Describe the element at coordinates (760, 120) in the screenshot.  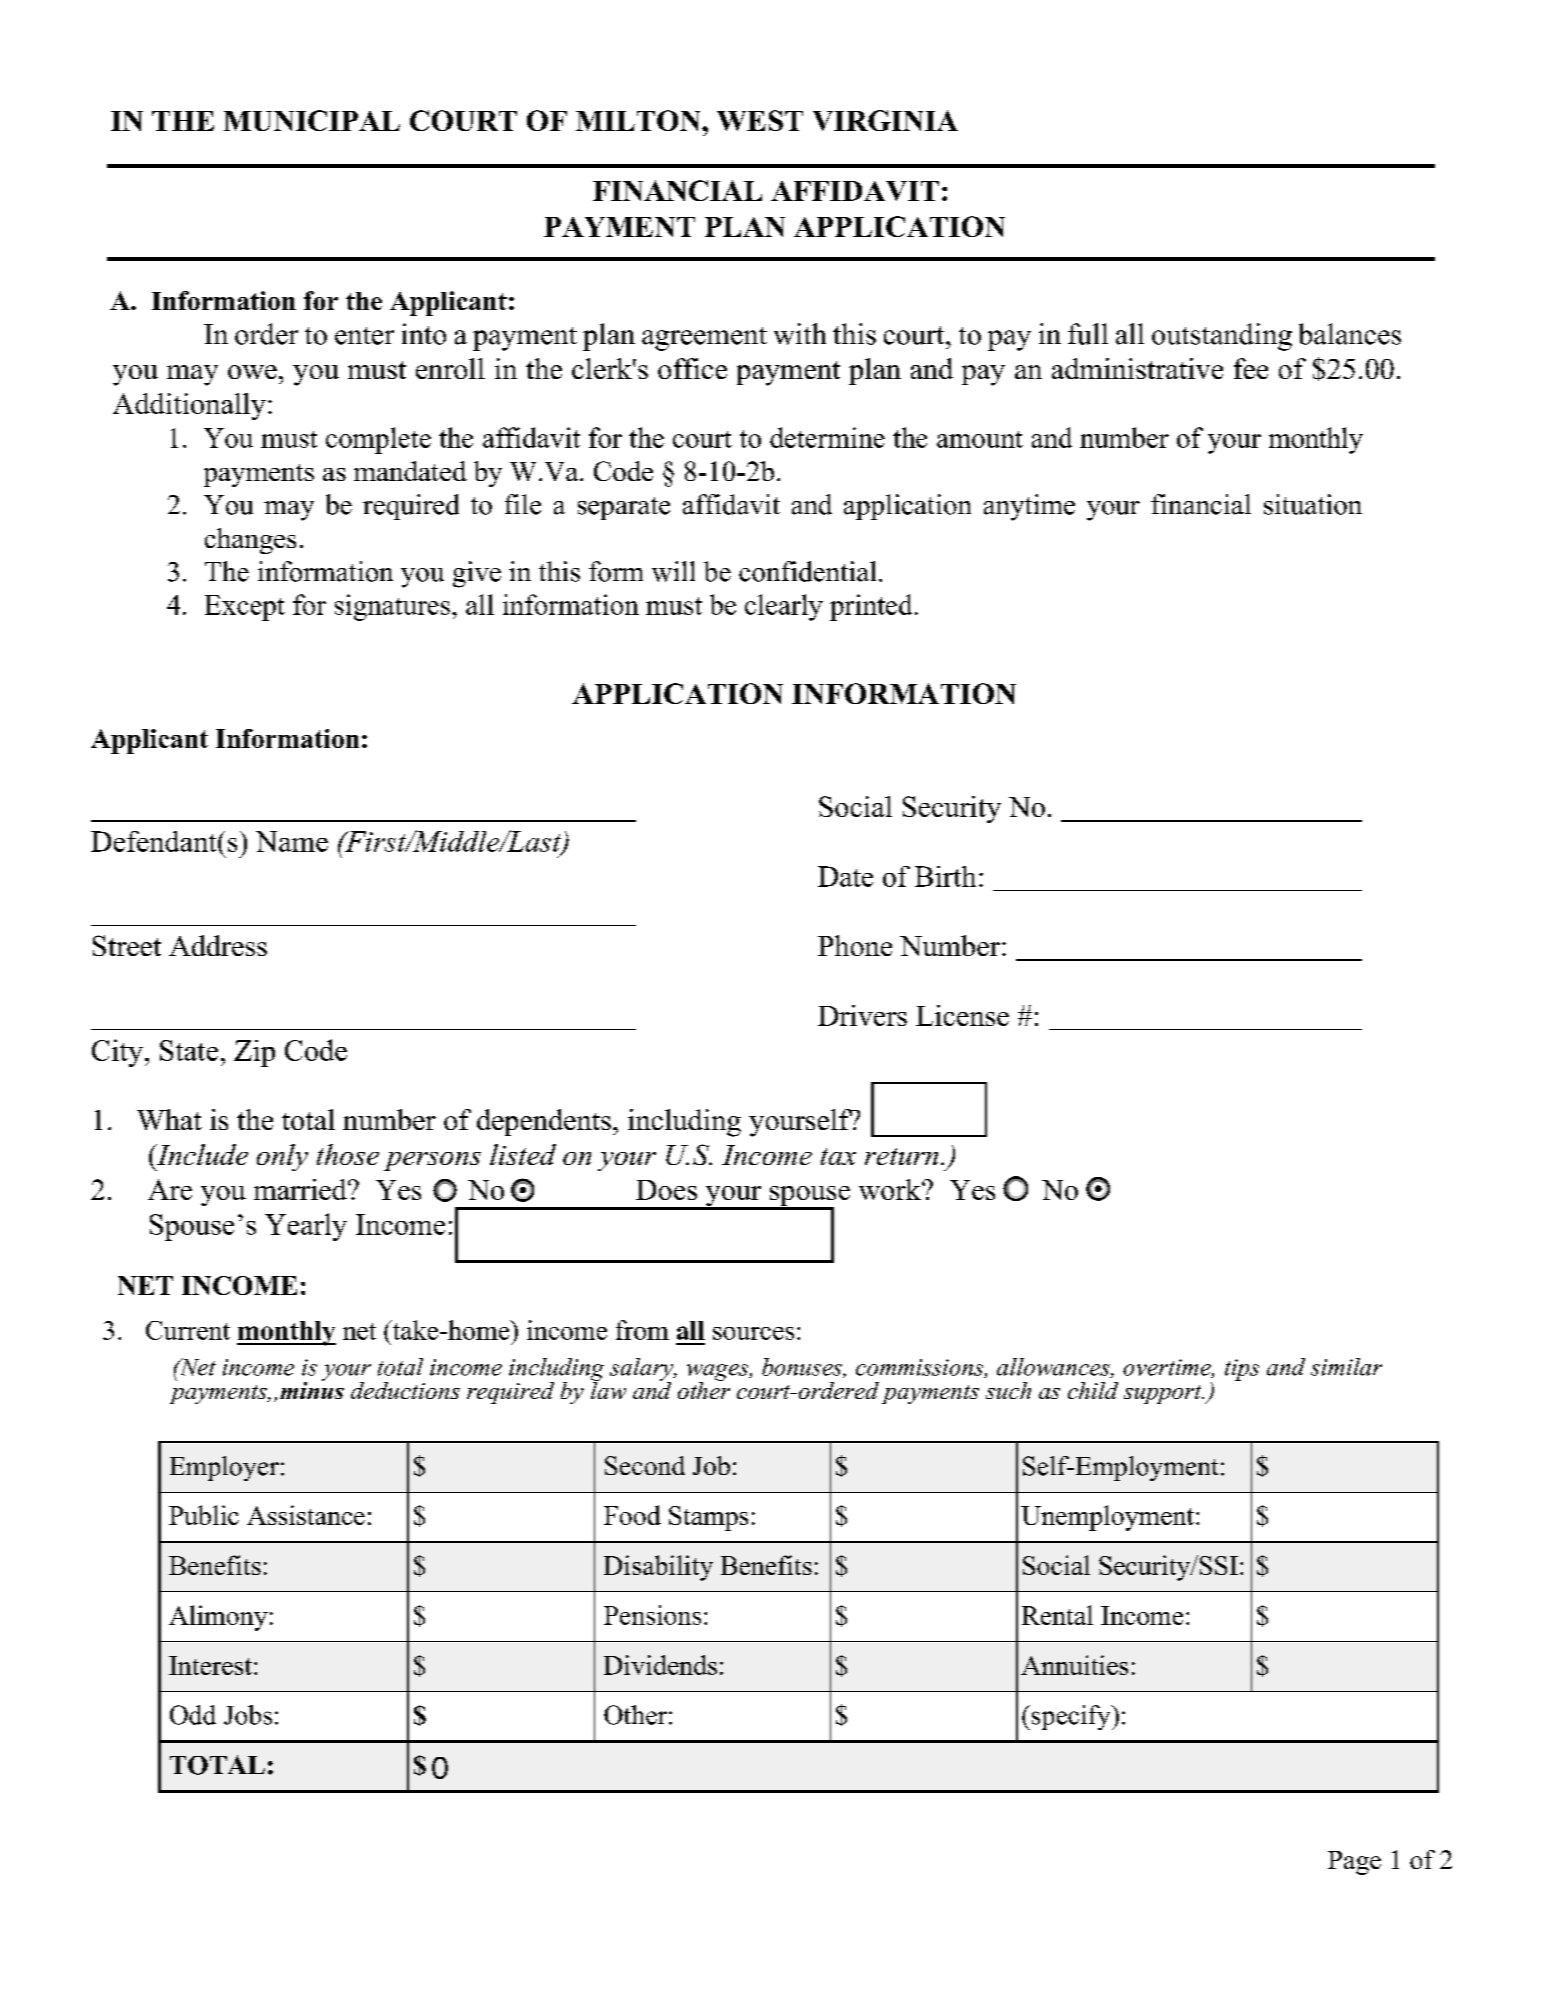
I see `WEST` at that location.
